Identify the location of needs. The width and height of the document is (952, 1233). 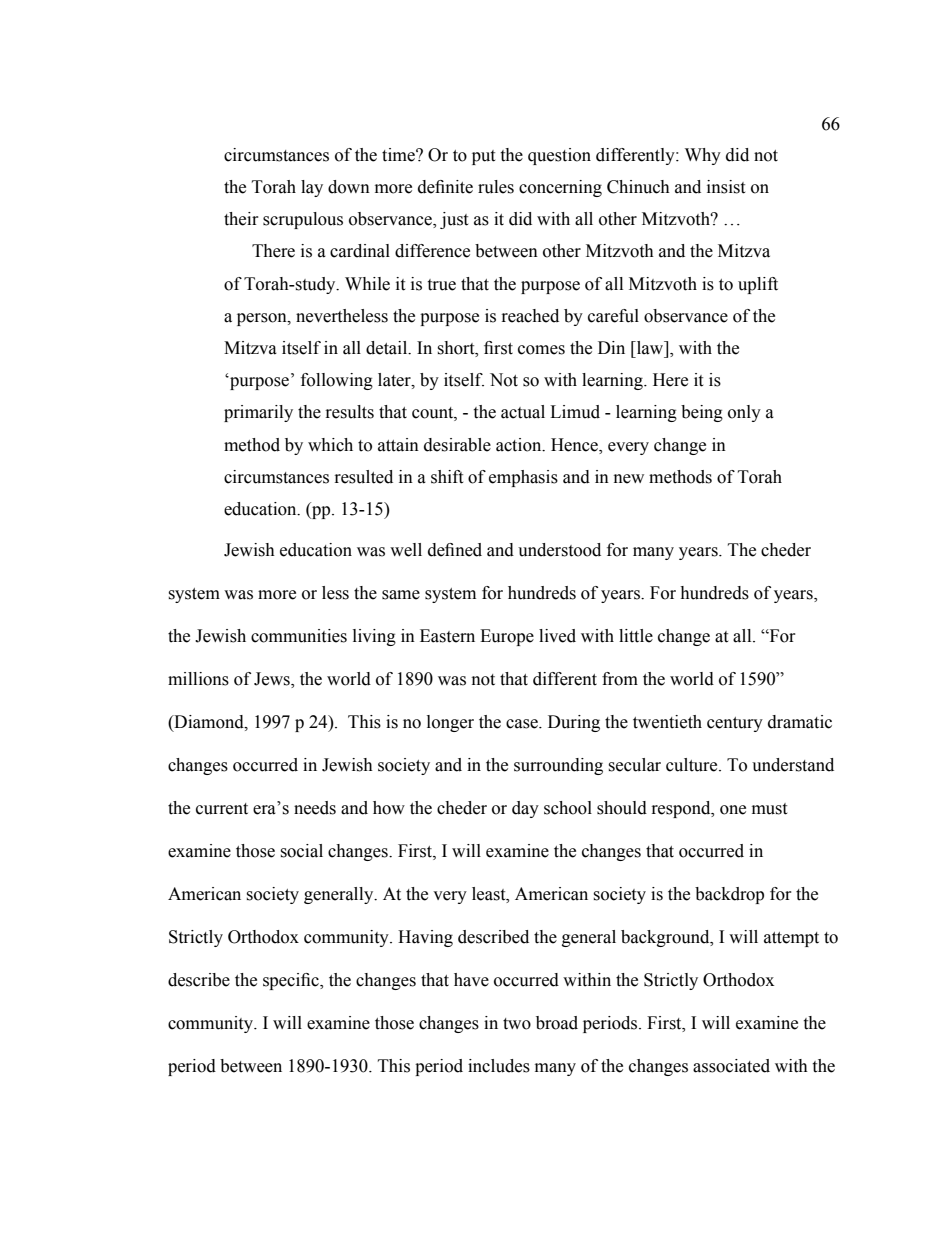
(315, 808).
